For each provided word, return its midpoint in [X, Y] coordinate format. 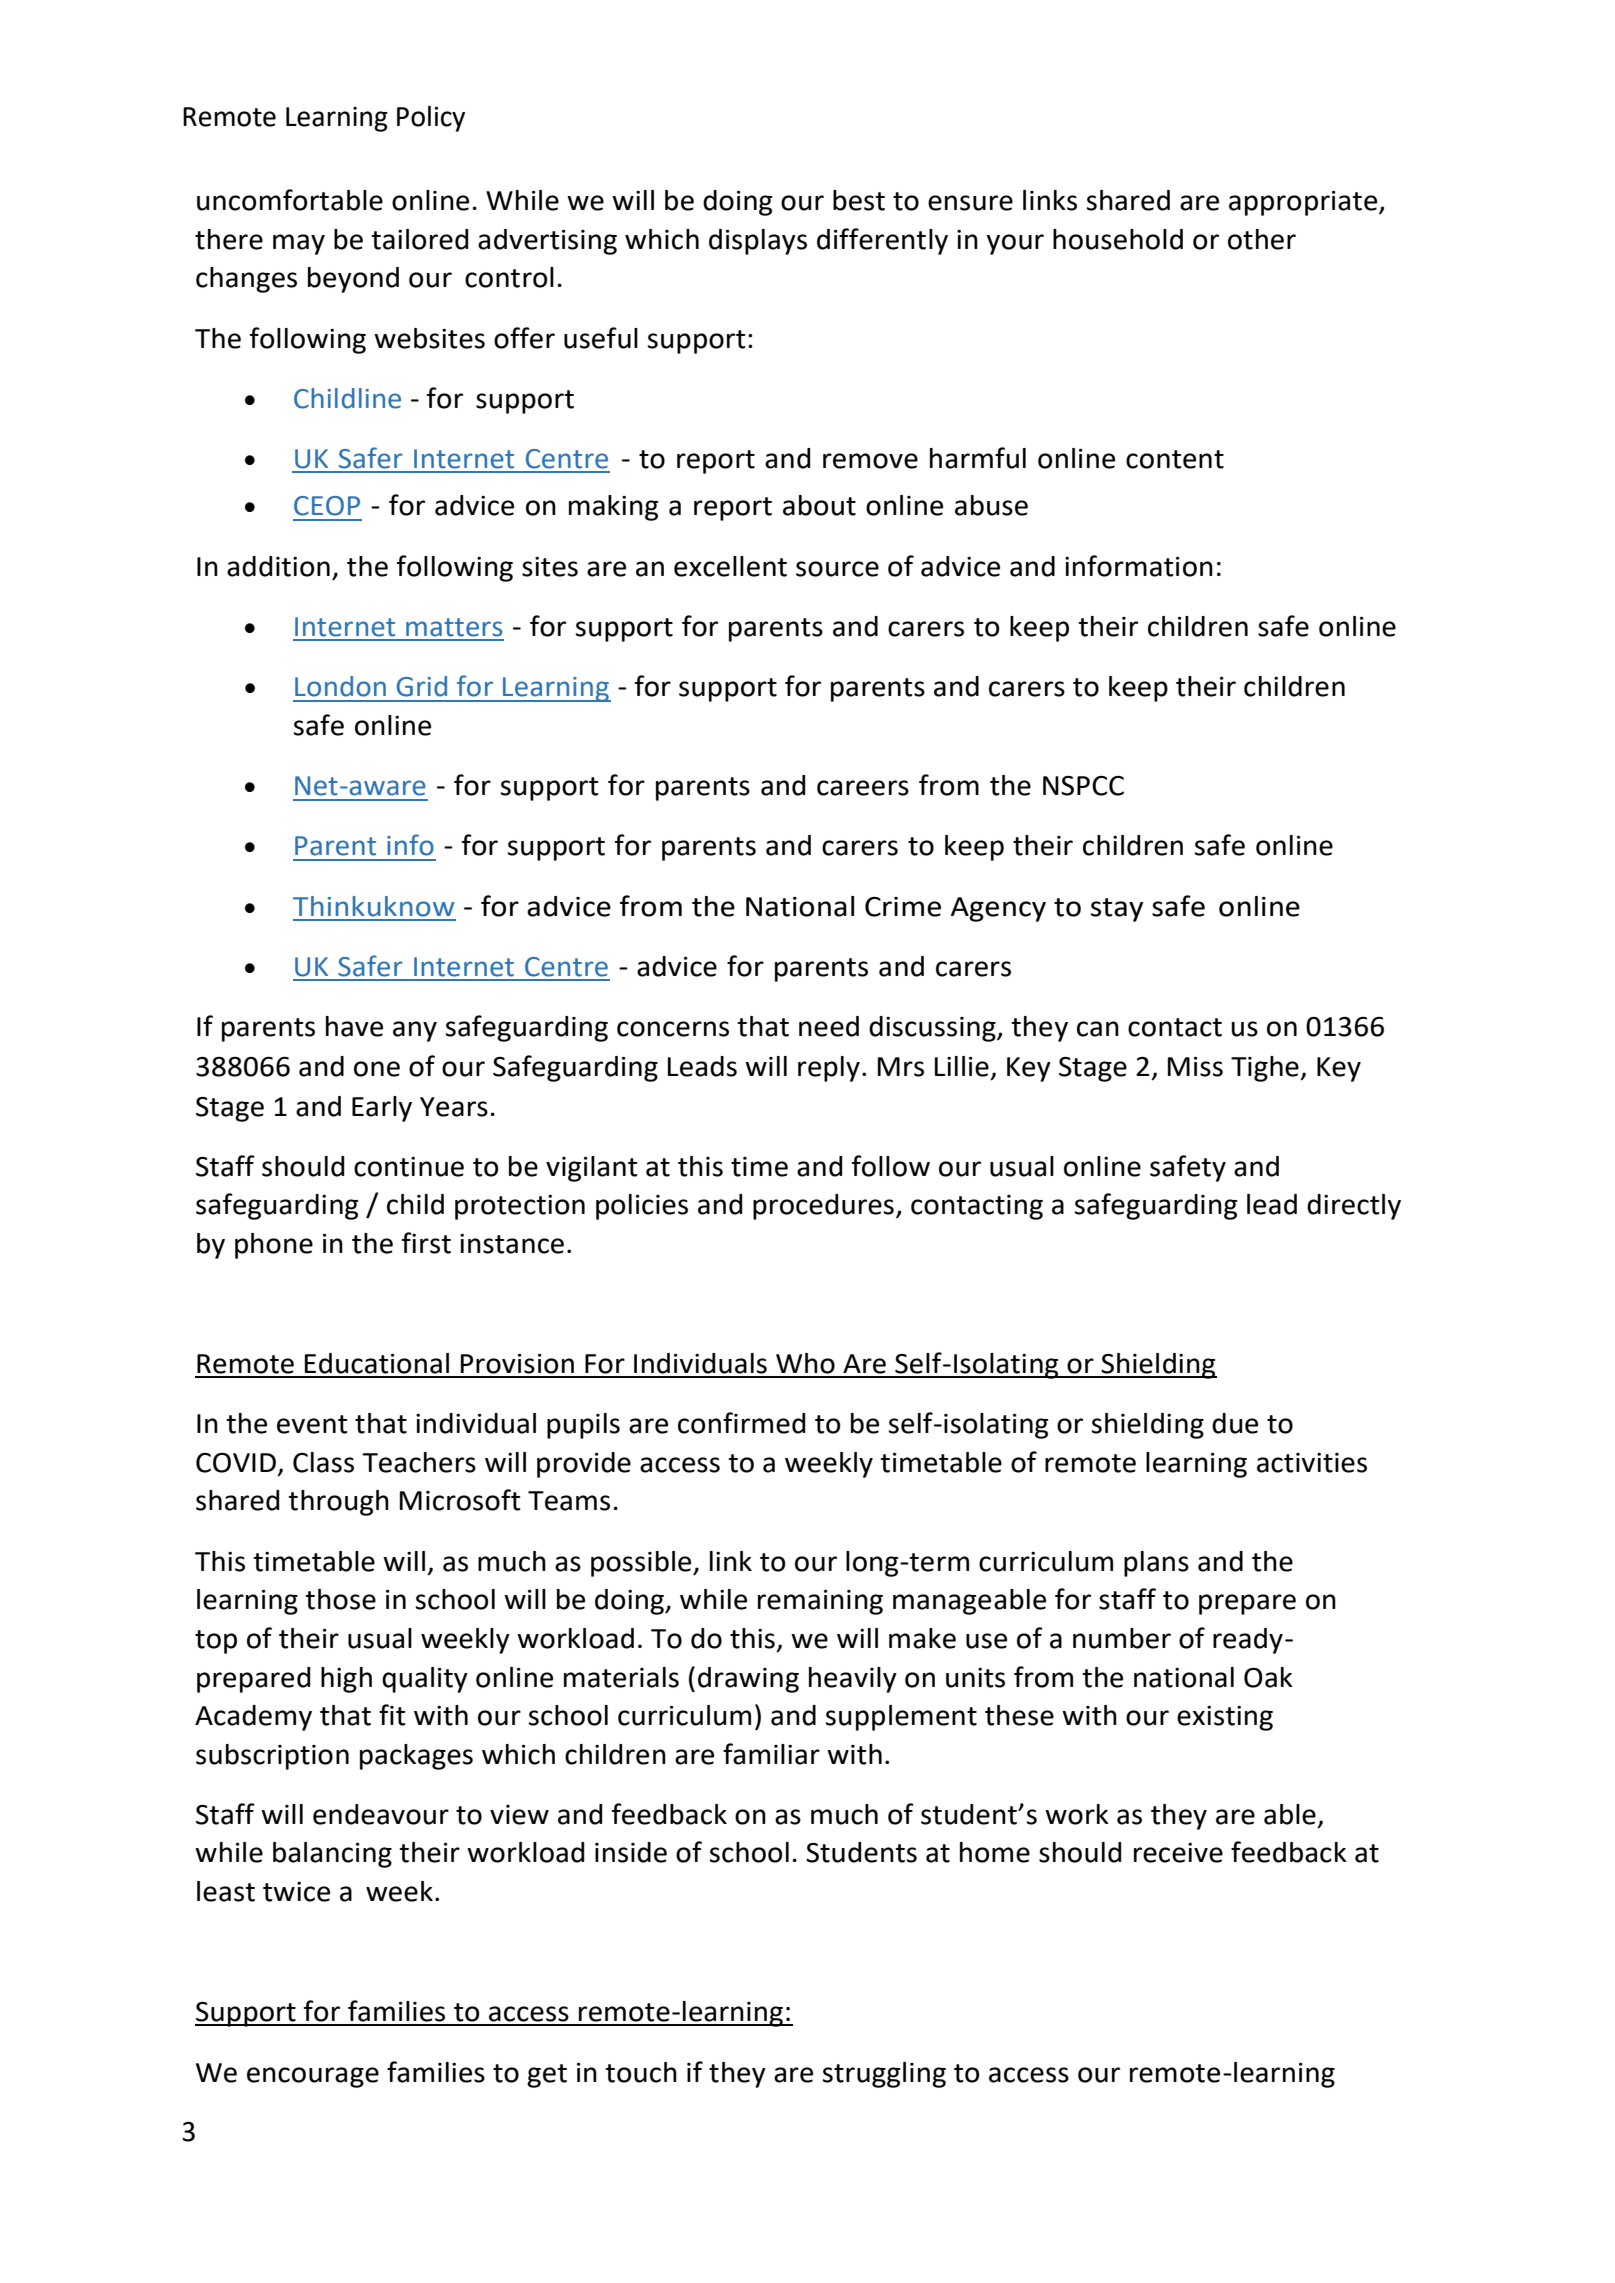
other [1262, 239]
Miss [1195, 1067]
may [299, 244]
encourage [313, 2077]
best [859, 200]
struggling [884, 2075]
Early [382, 1109]
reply [829, 1069]
